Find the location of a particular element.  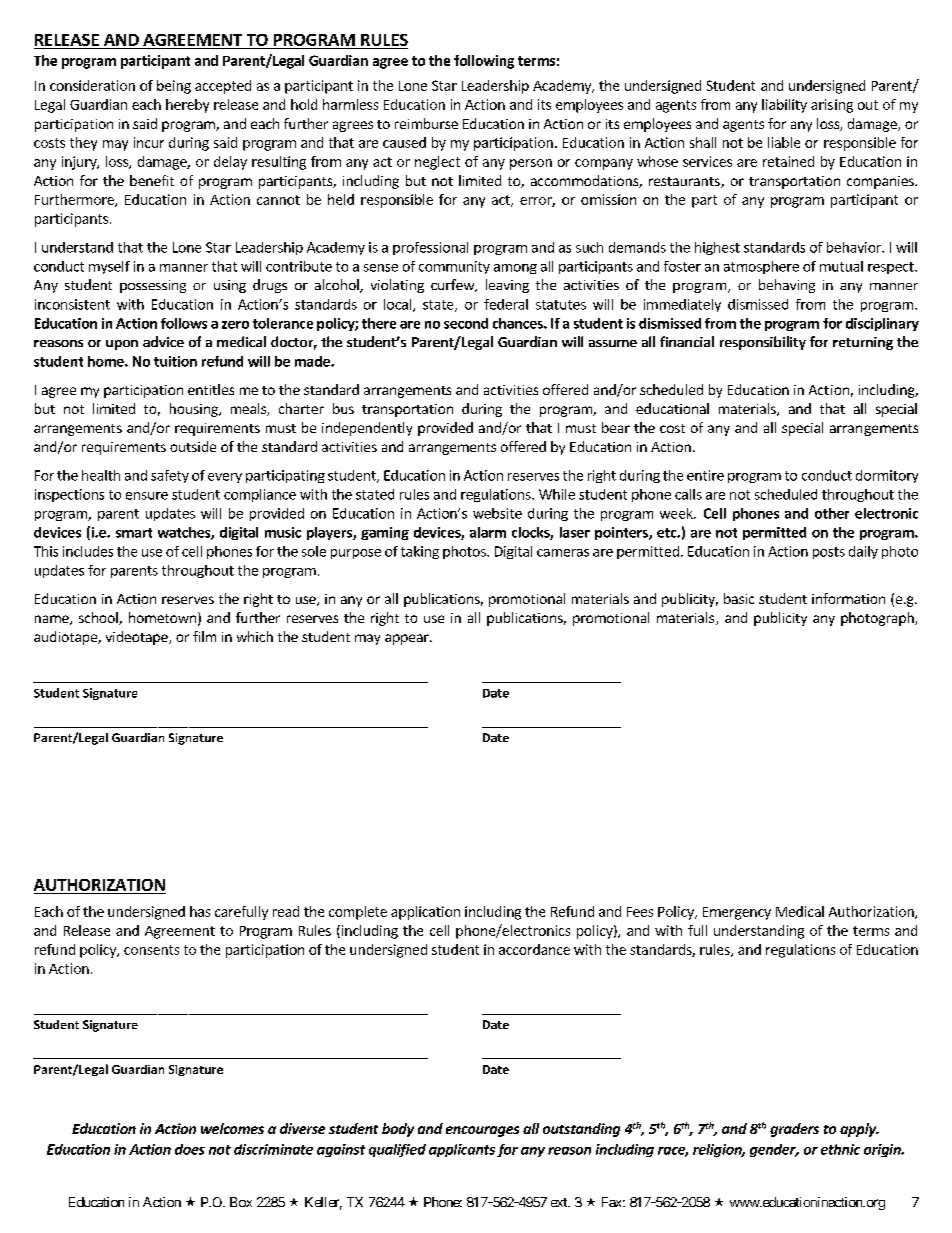

following is located at coordinates (484, 62).
